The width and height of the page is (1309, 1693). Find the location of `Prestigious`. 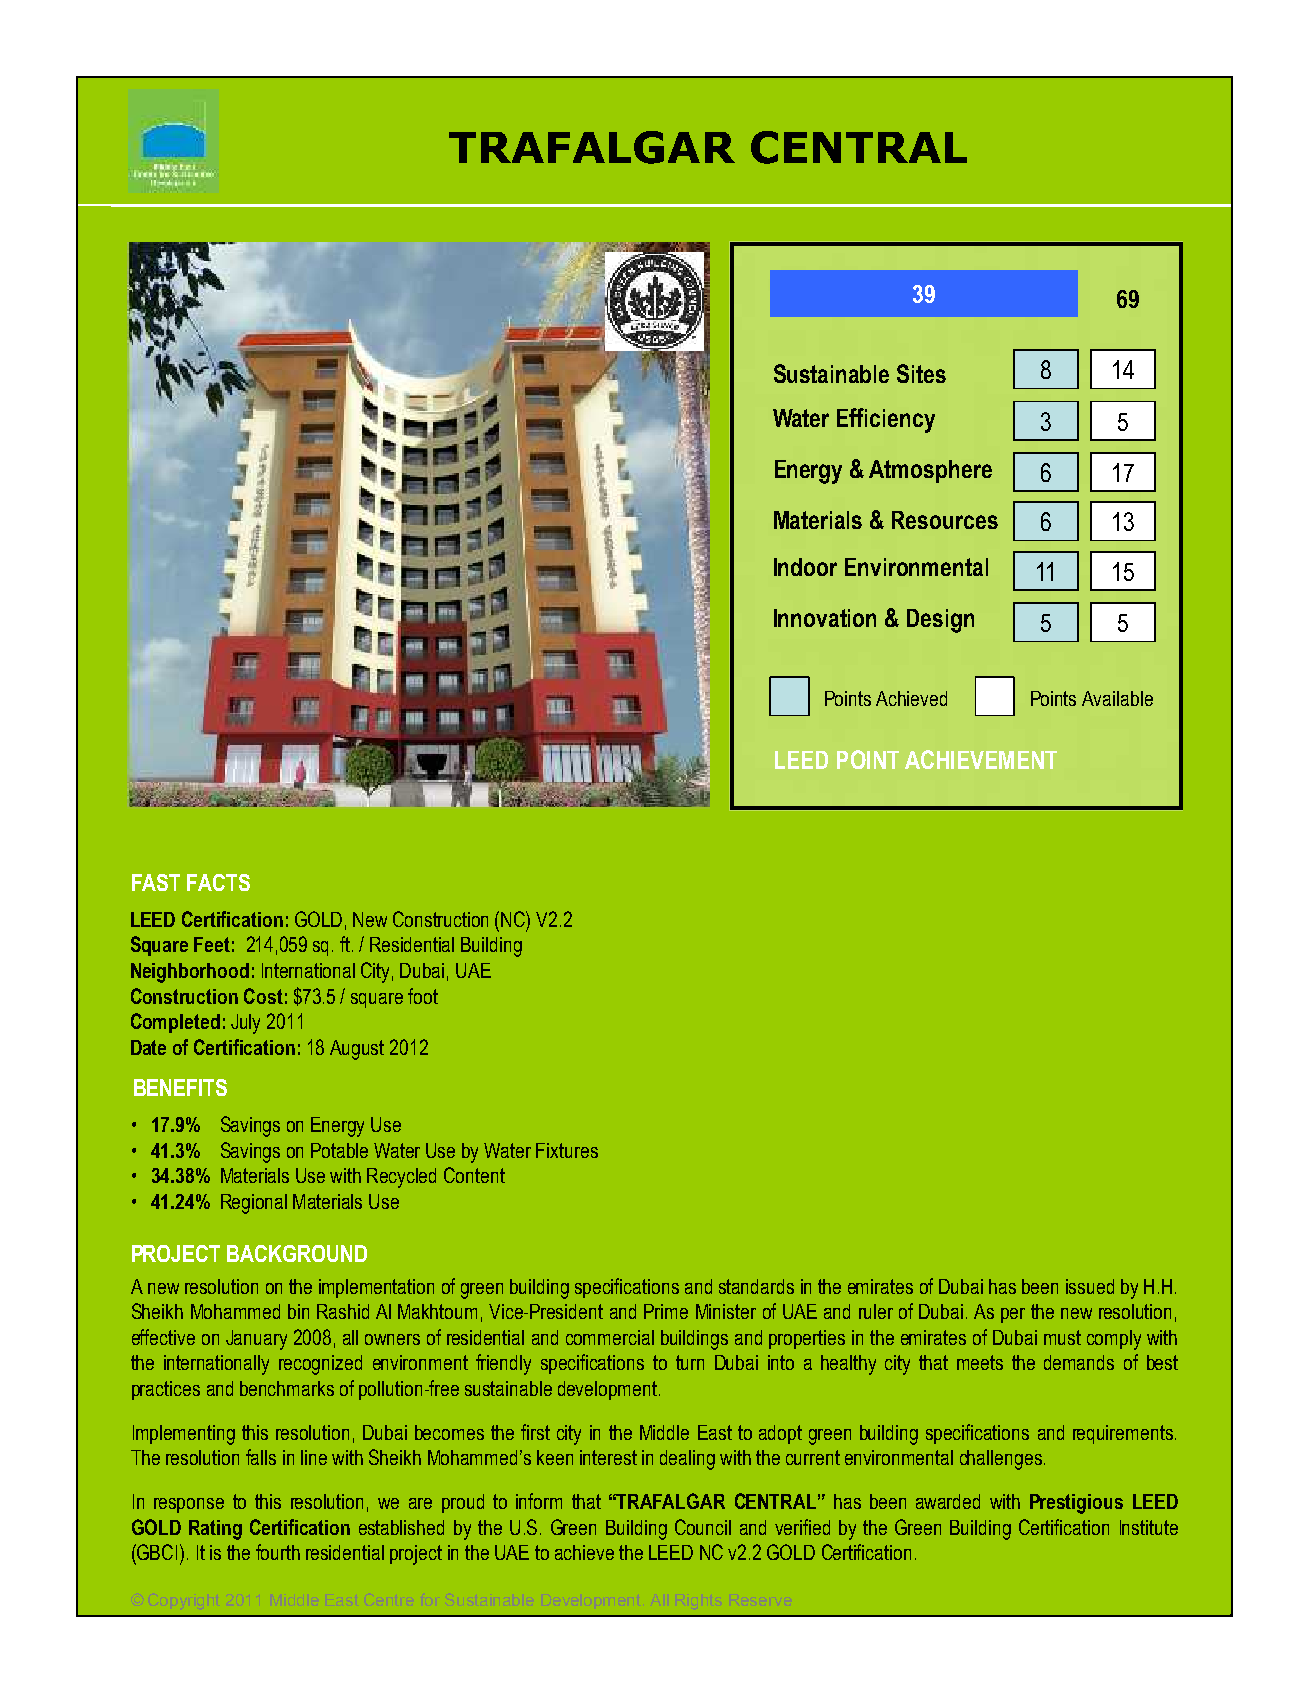

Prestigious is located at coordinates (1076, 1504).
